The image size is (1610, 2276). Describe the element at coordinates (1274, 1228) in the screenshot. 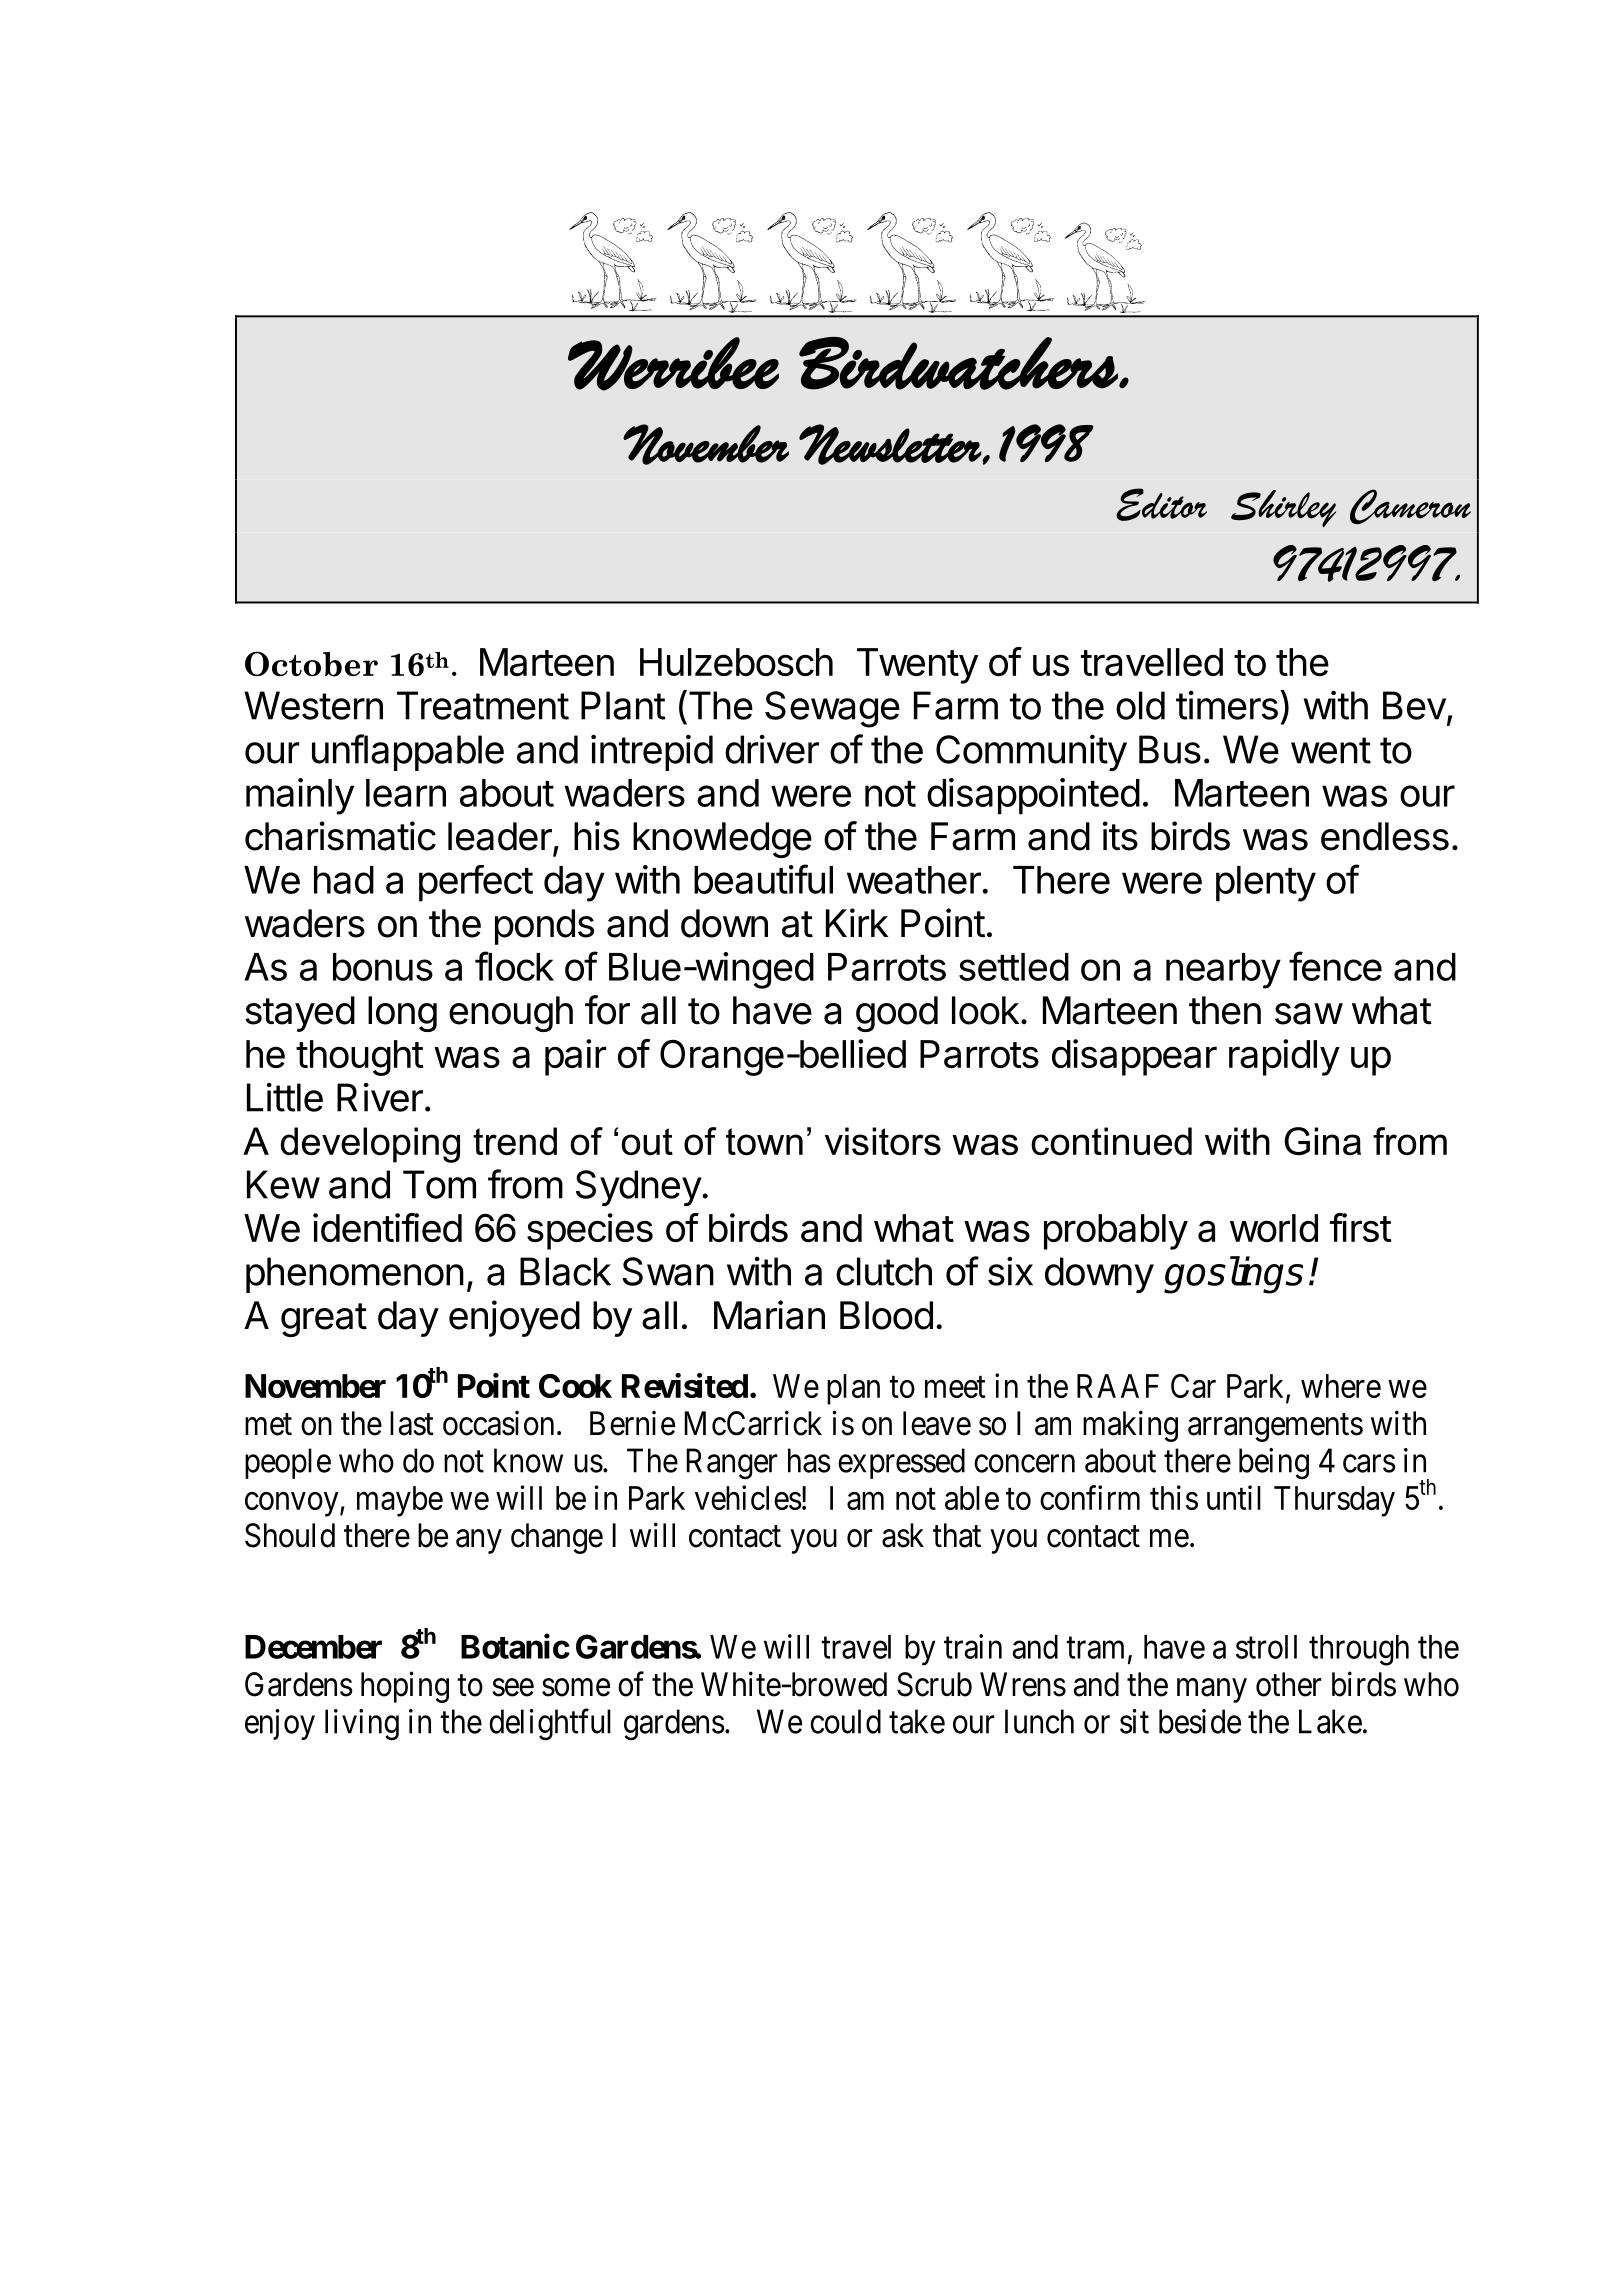

I see `world` at that location.
